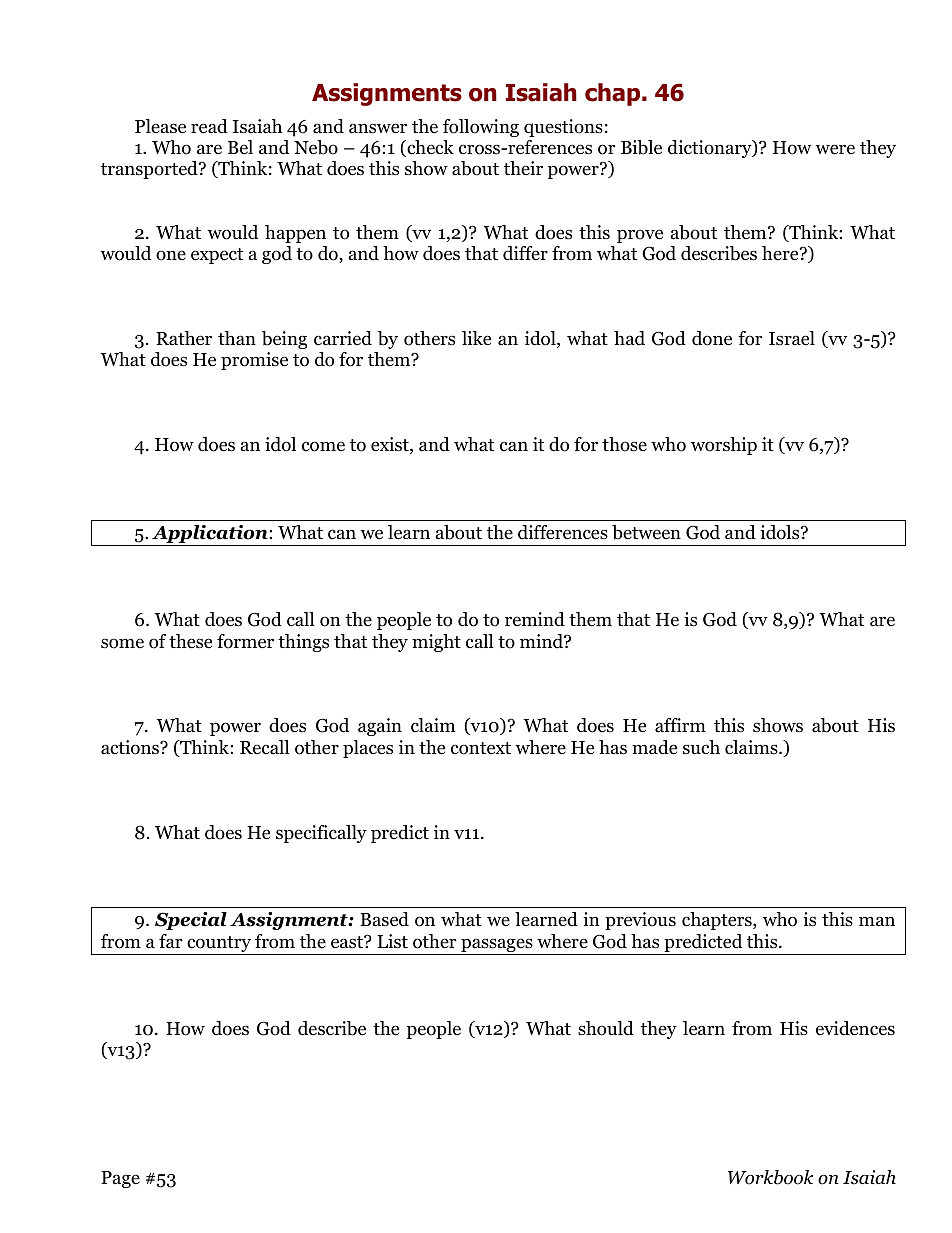  What do you see at coordinates (835, 149) in the screenshot?
I see `were` at bounding box center [835, 149].
